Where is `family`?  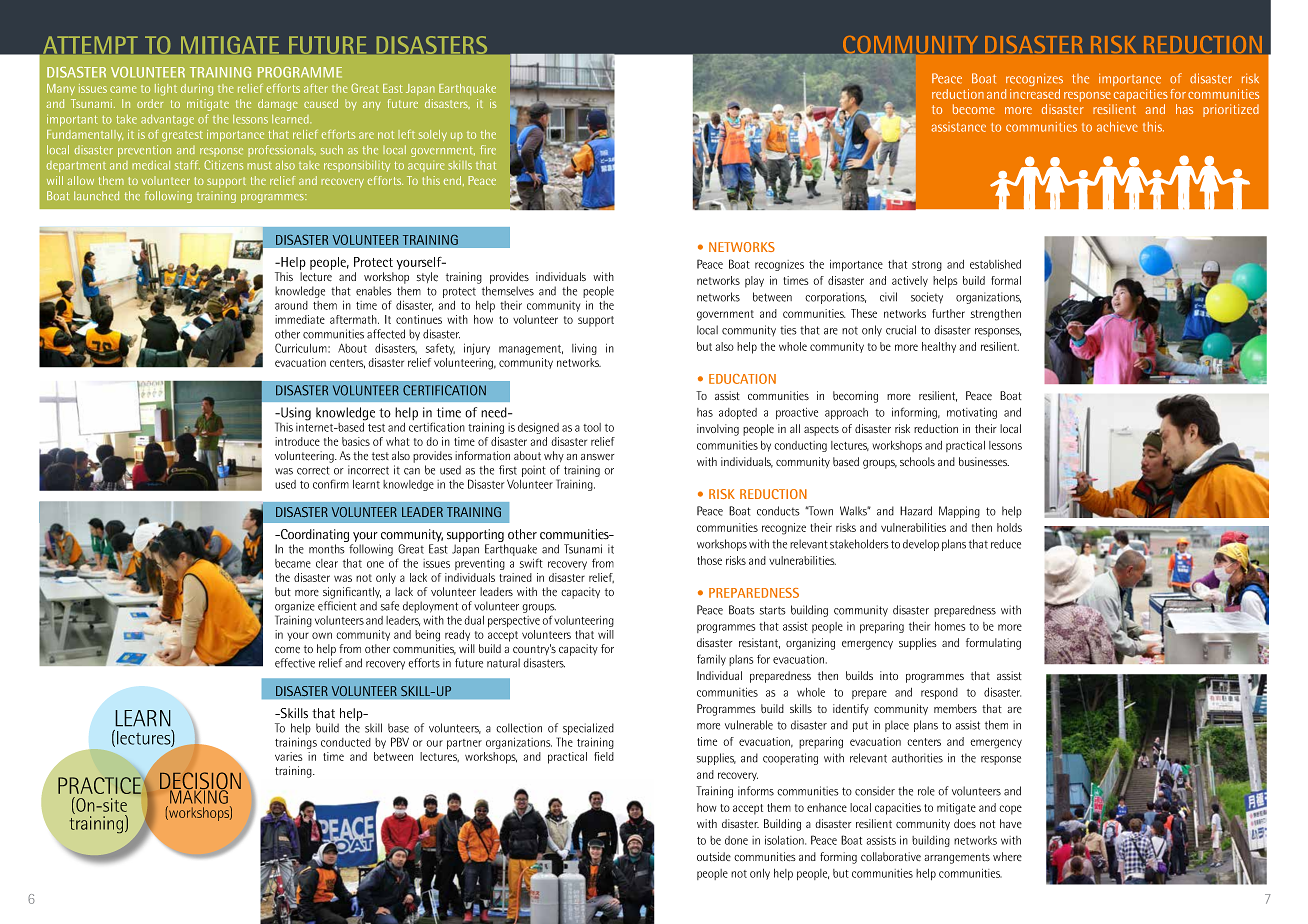 family is located at coordinates (711, 660).
